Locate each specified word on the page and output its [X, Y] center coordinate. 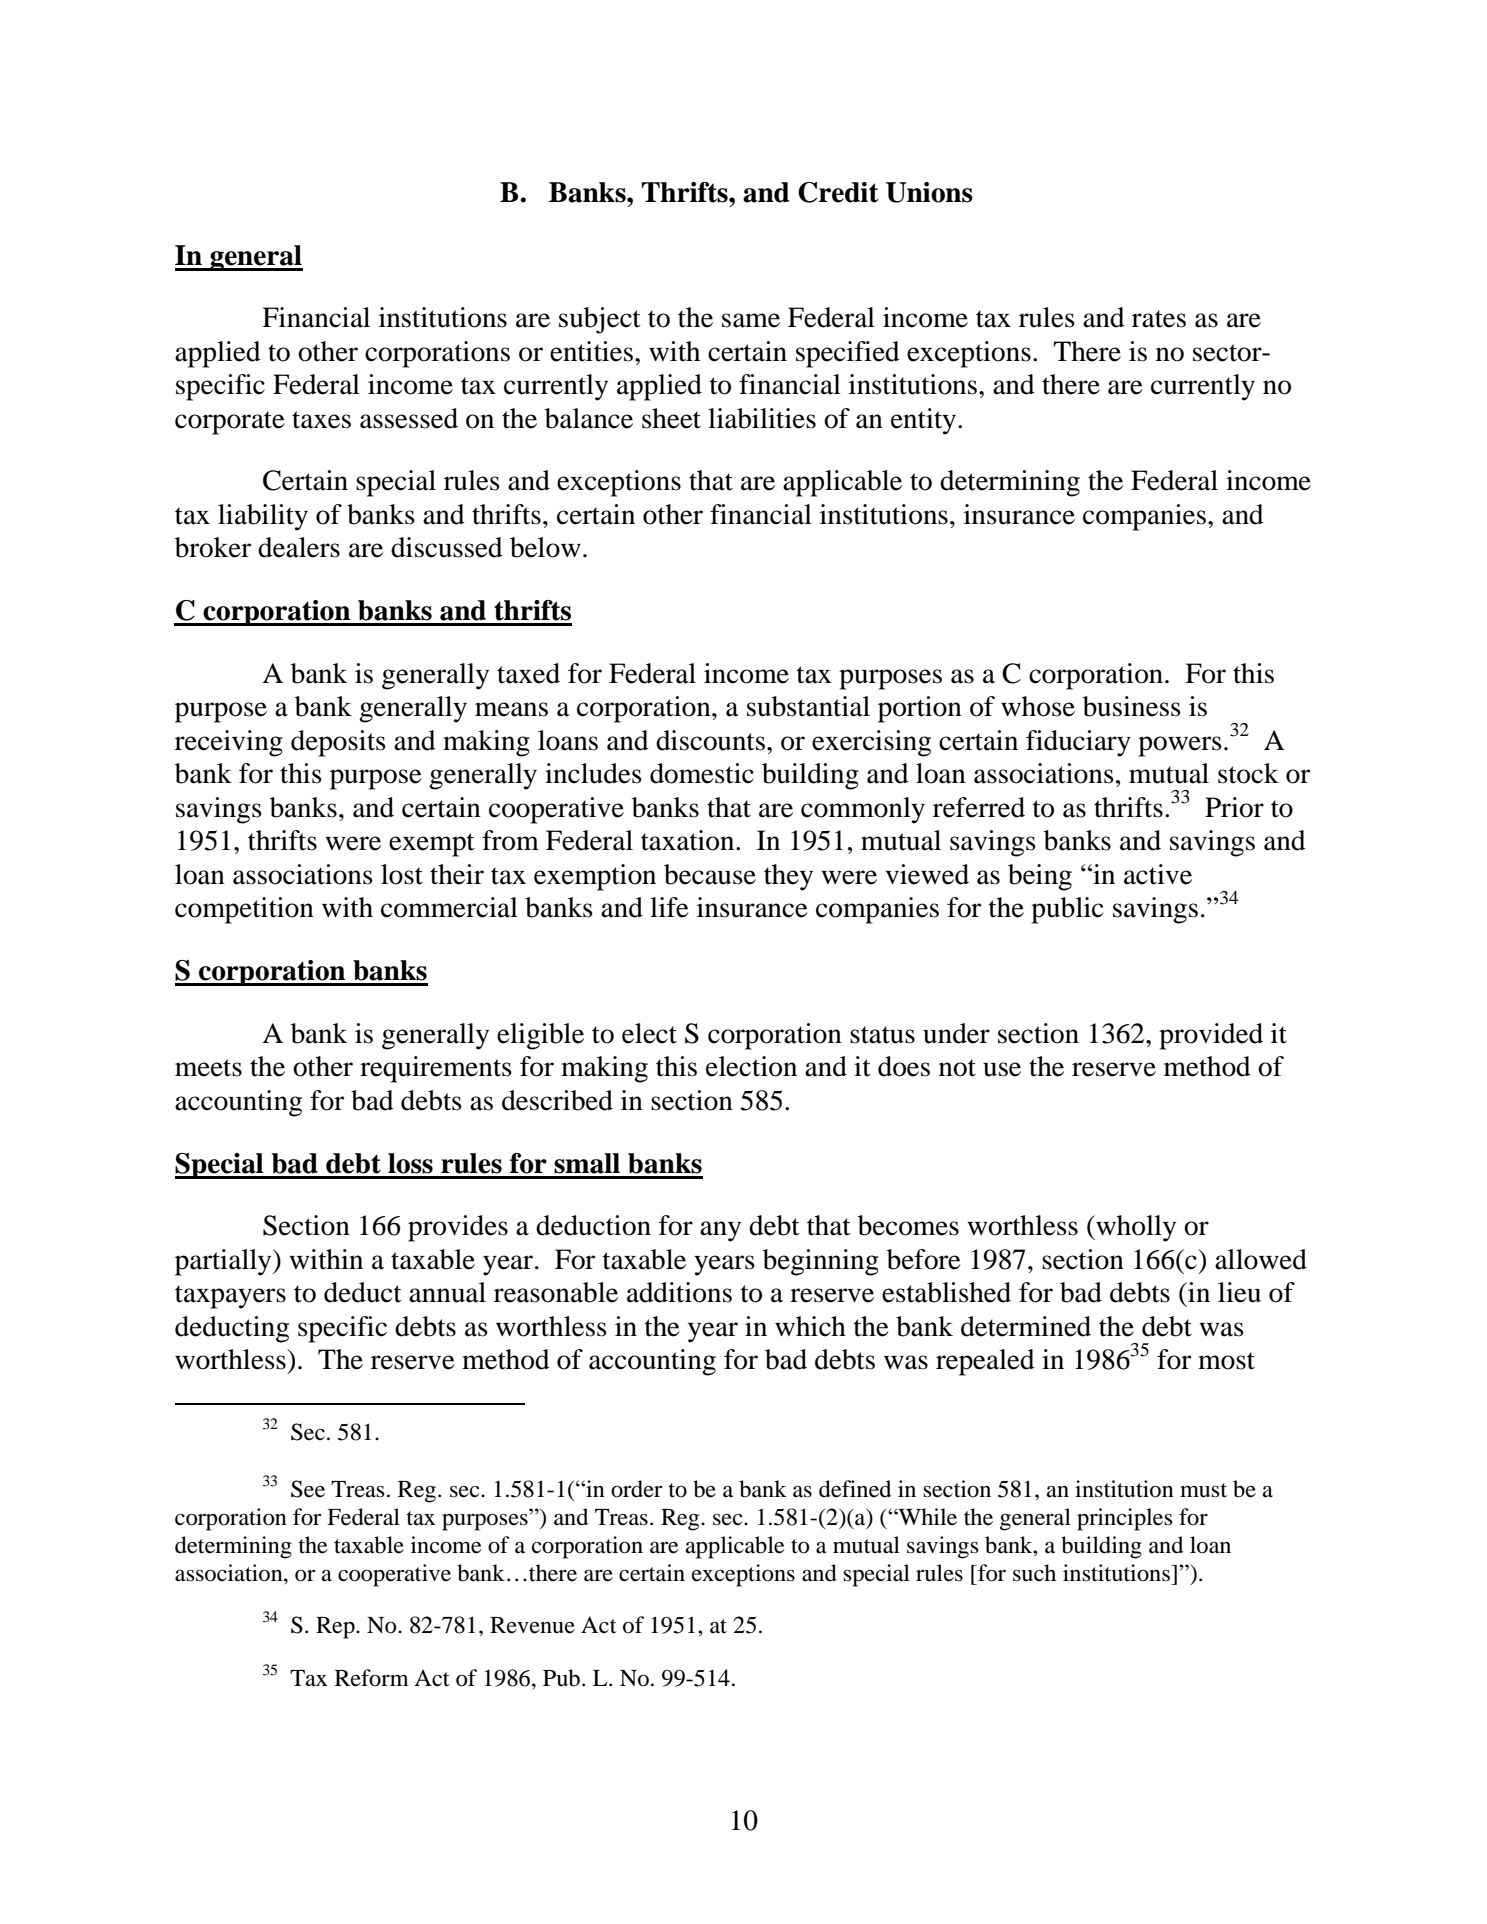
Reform [372, 1678]
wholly [1135, 1228]
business [1132, 706]
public [1067, 910]
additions [679, 1292]
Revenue [532, 1625]
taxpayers [230, 1297]
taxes [321, 420]
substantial [808, 706]
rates [1159, 319]
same [751, 320]
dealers [299, 547]
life [669, 907]
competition [244, 910]
